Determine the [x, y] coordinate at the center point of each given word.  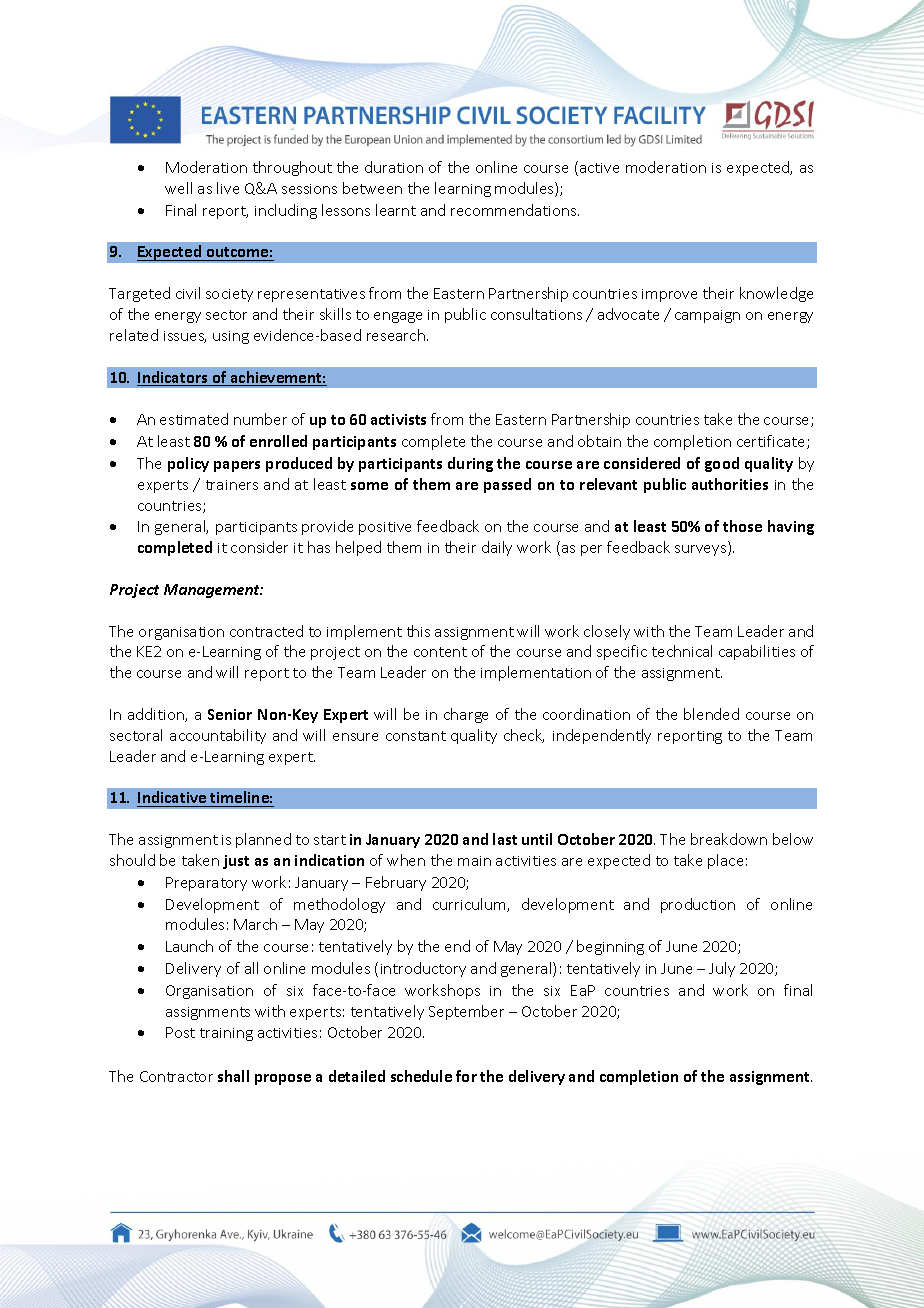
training [226, 1034]
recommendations [515, 210]
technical [682, 651]
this [418, 631]
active [599, 168]
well [178, 188]
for [466, 1076]
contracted [266, 631]
